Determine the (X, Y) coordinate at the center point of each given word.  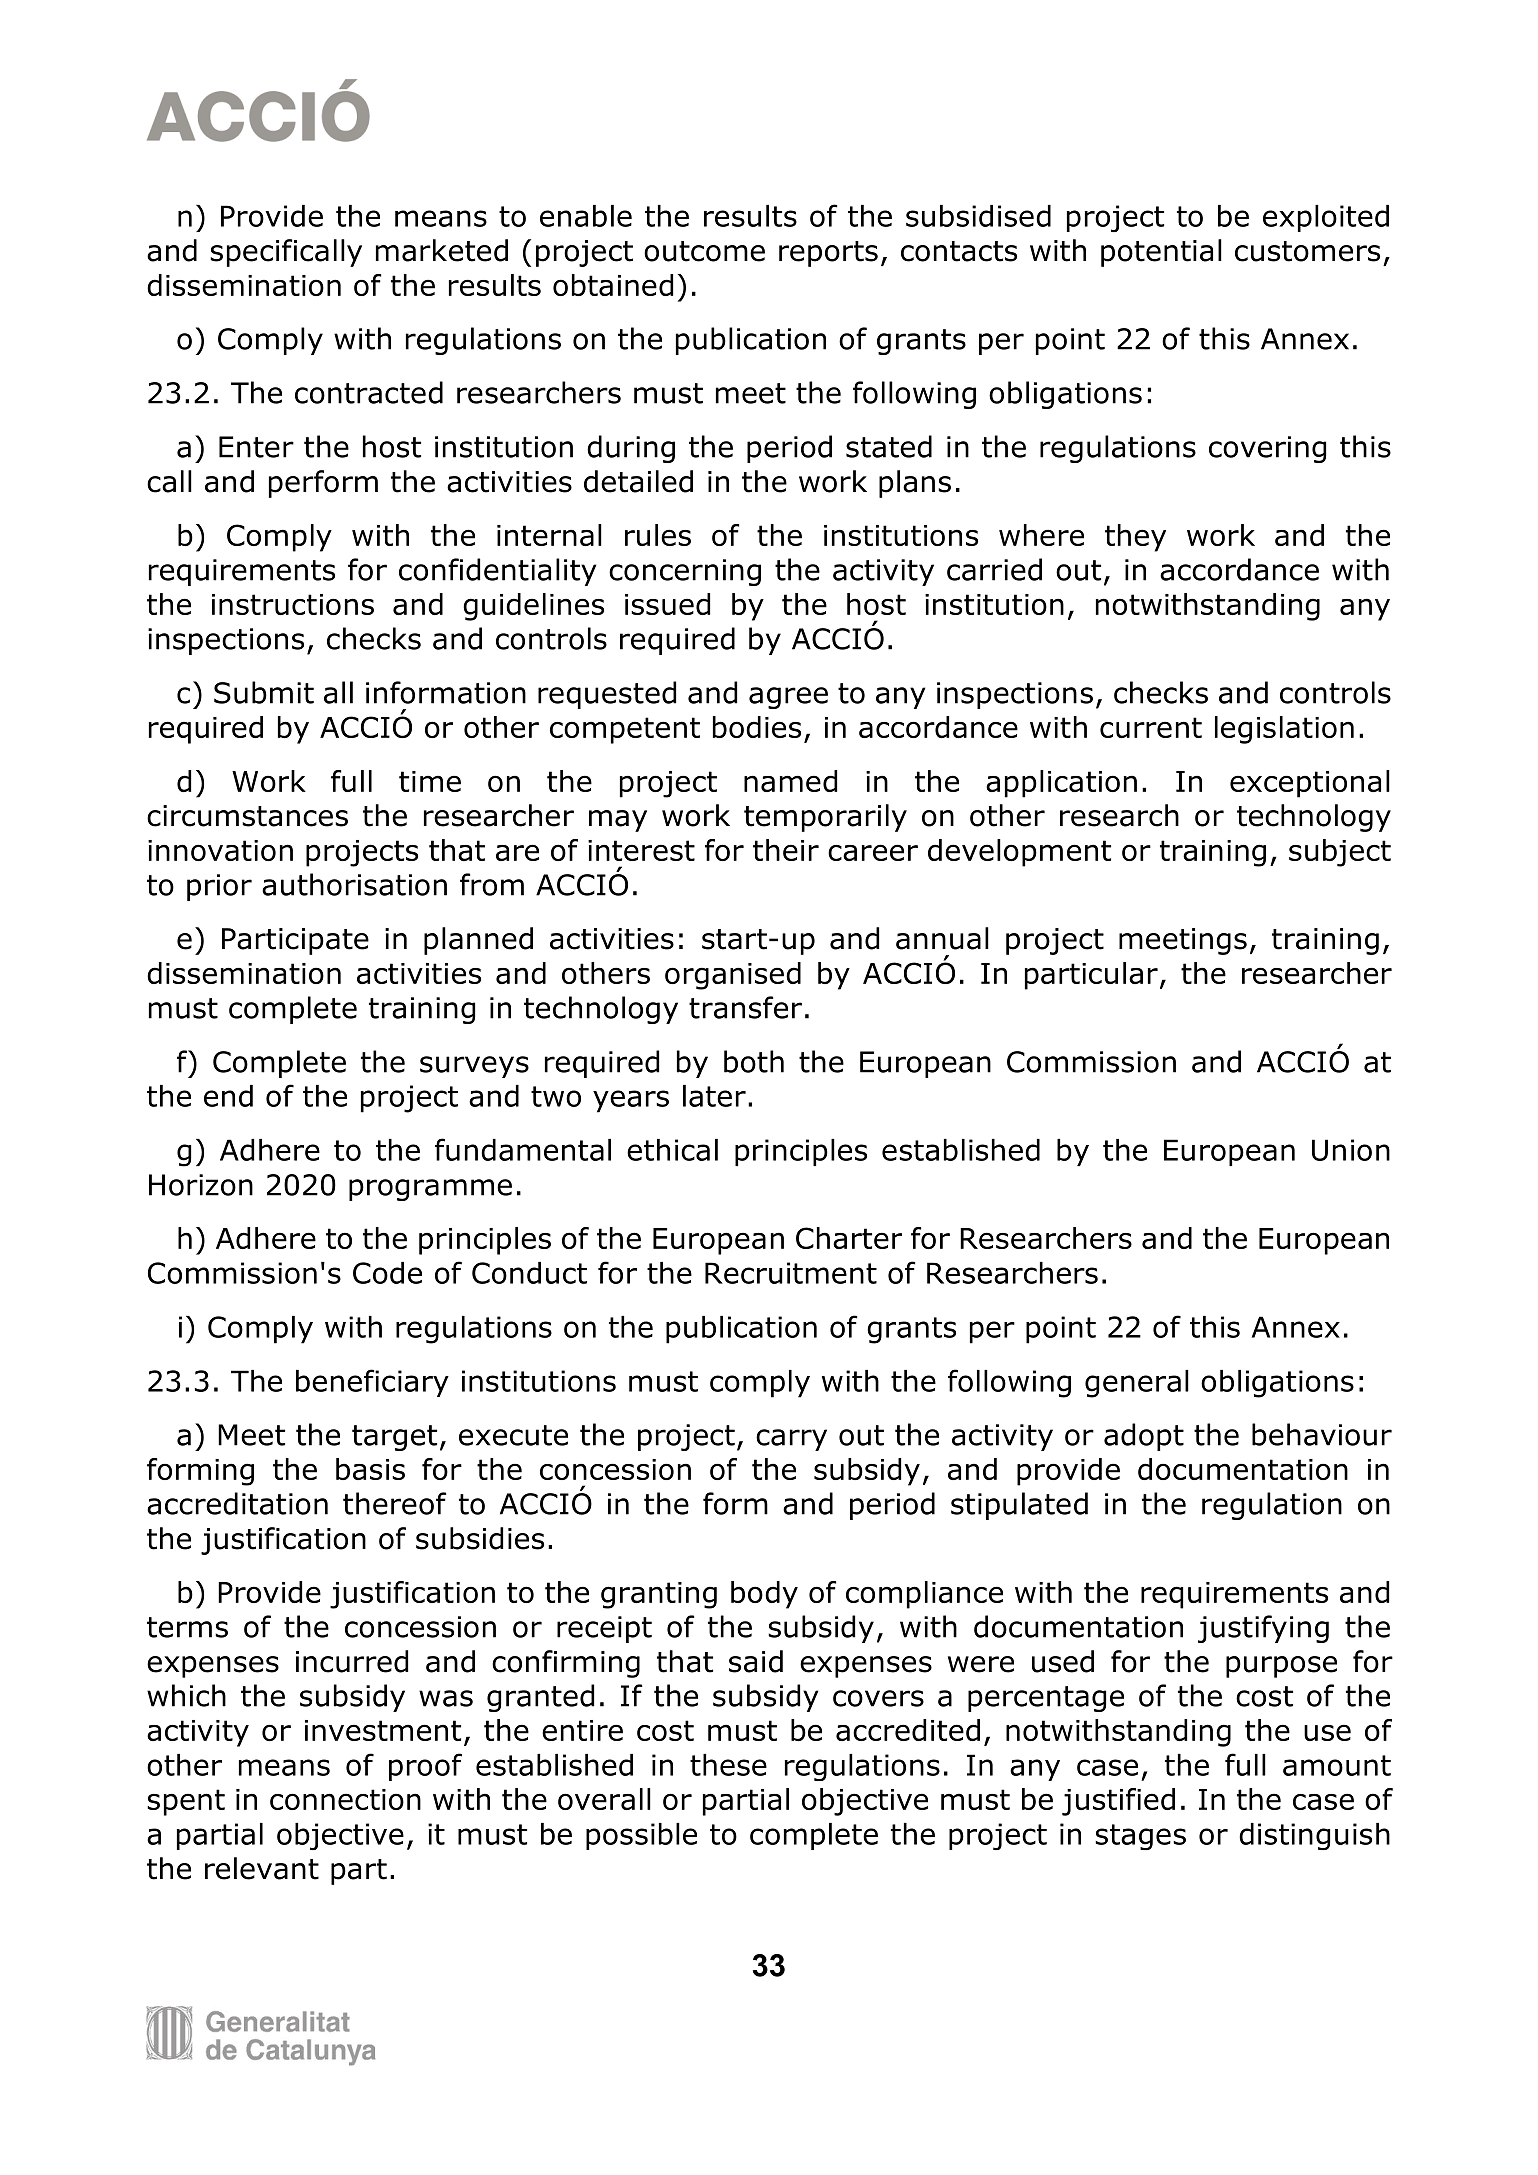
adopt (1144, 1437)
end (228, 1096)
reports (828, 254)
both (754, 1061)
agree (788, 698)
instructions (293, 604)
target (394, 1438)
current (1151, 727)
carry (791, 1440)
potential (1161, 253)
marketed (442, 250)
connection (345, 1799)
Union (1351, 1150)
